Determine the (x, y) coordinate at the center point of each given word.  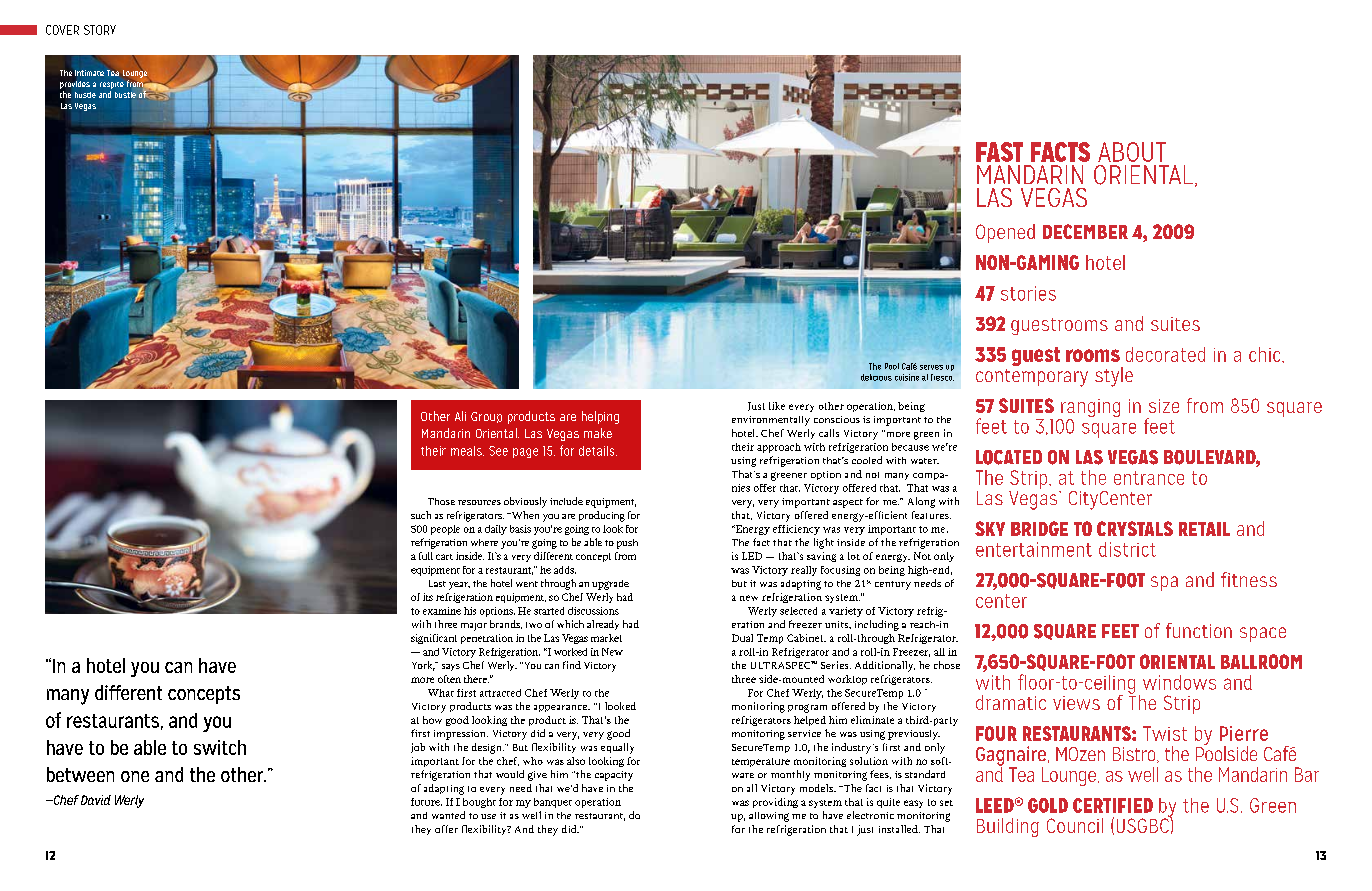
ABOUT (1132, 152)
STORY (100, 30)
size (1164, 406)
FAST (999, 152)
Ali (460, 416)
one (135, 776)
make (598, 433)
